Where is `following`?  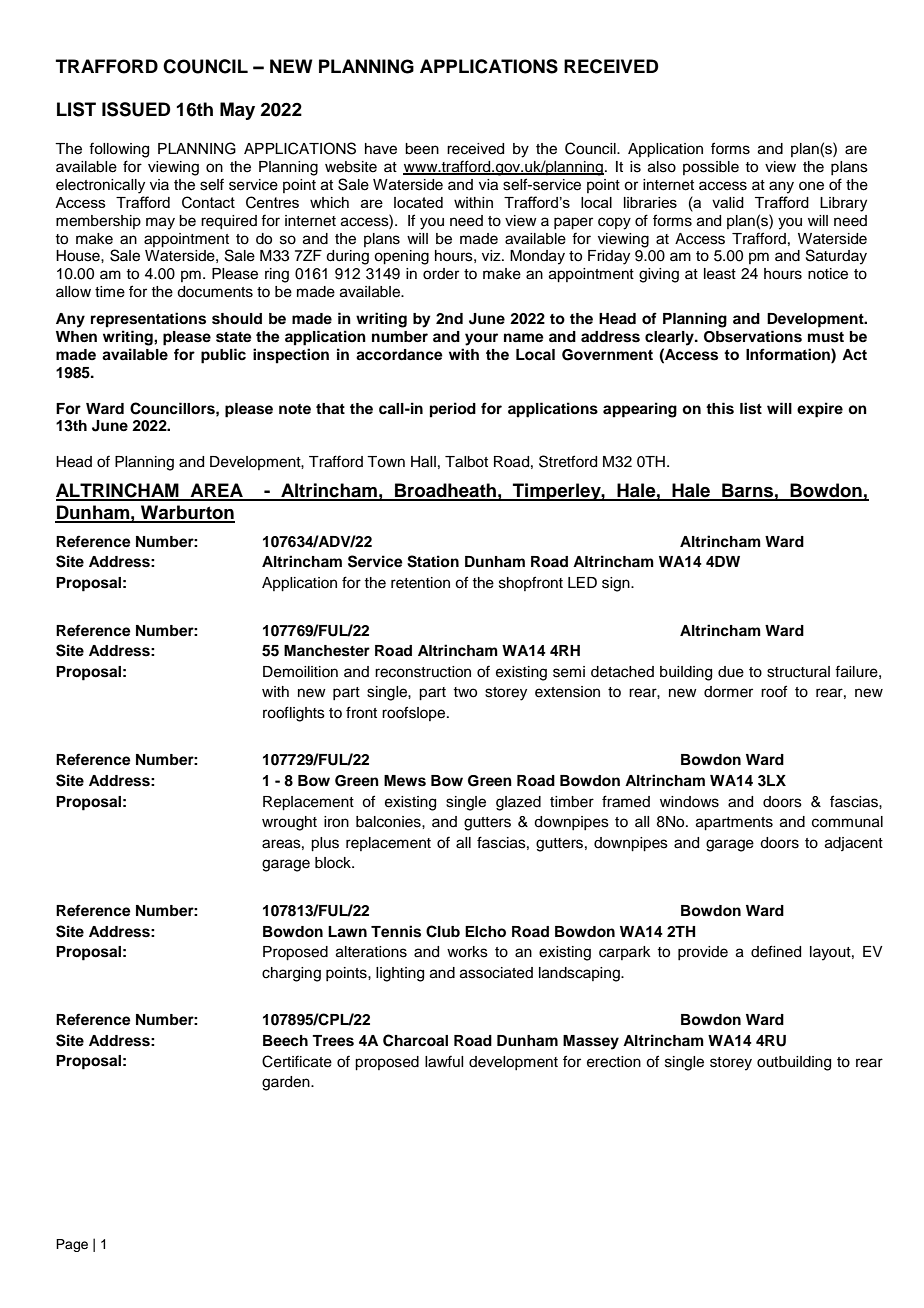 following is located at coordinates (119, 150).
